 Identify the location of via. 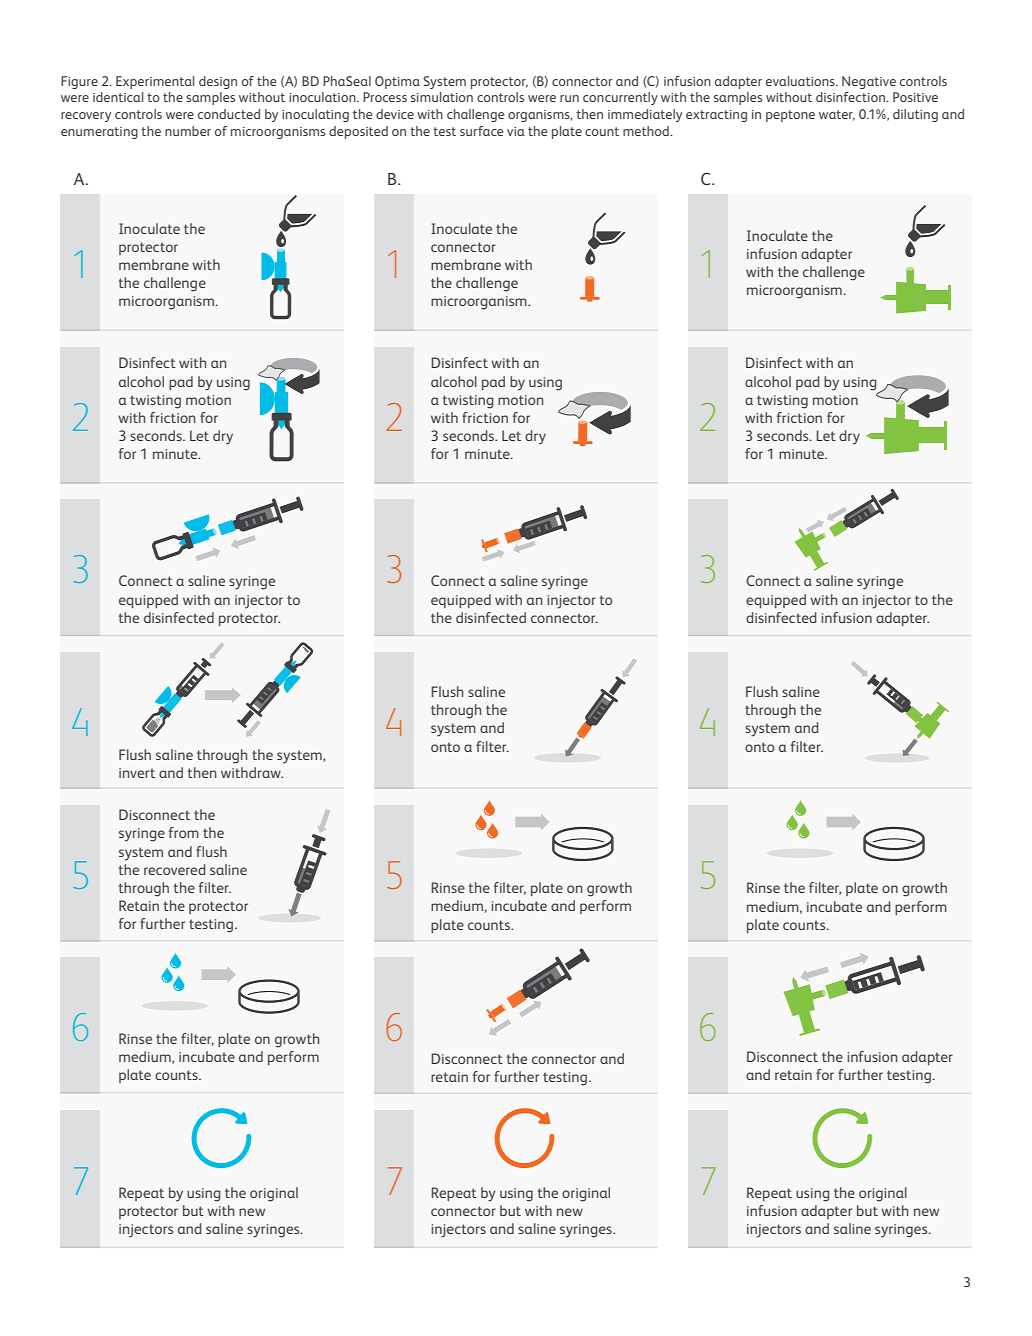
(515, 131).
